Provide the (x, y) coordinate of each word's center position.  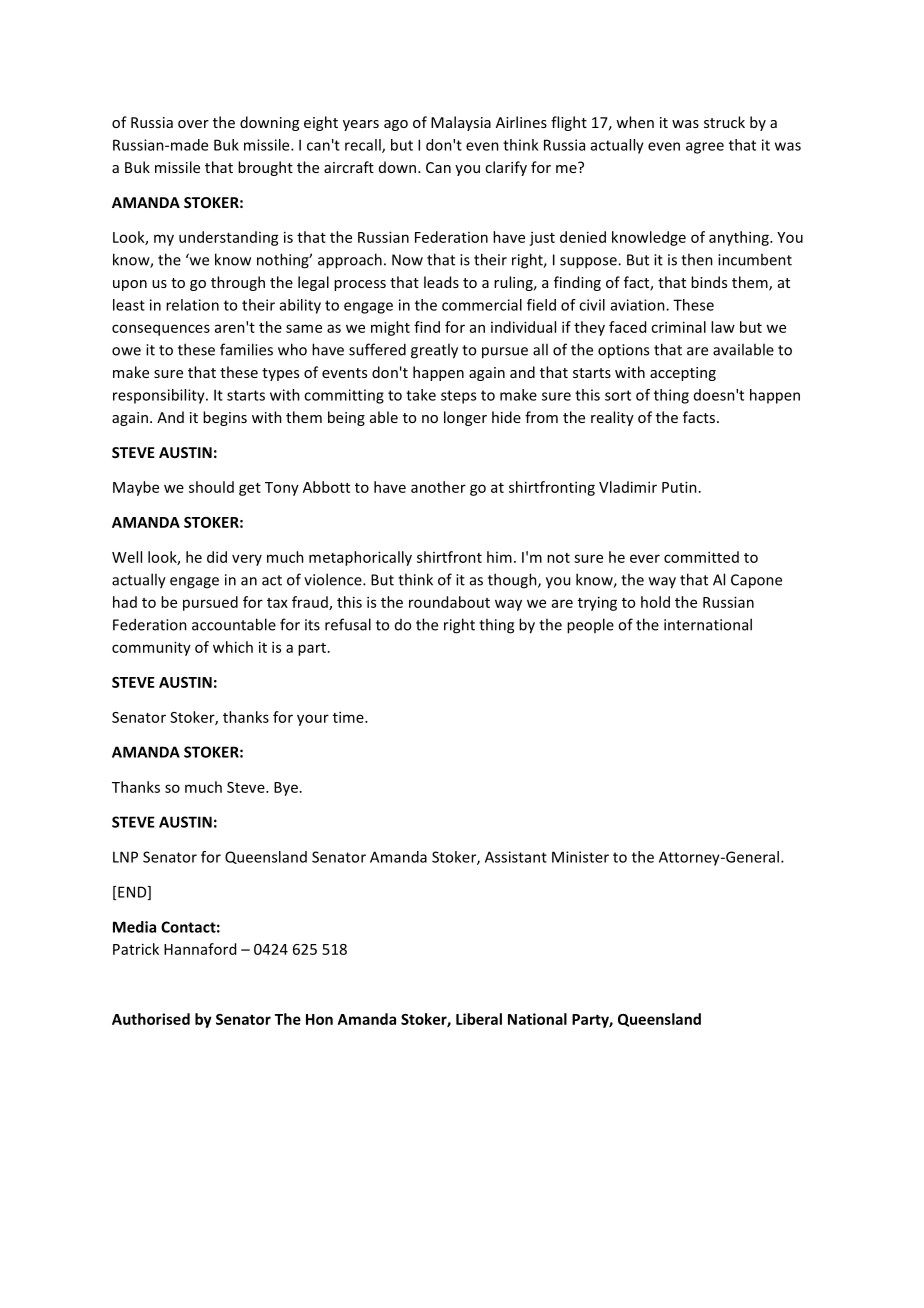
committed (701, 557)
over (193, 124)
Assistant (516, 857)
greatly (434, 351)
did (217, 557)
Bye (286, 789)
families (246, 349)
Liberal (479, 1019)
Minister (580, 857)
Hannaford (200, 949)
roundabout (449, 602)
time (349, 717)
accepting (683, 374)
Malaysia (461, 123)
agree (705, 148)
